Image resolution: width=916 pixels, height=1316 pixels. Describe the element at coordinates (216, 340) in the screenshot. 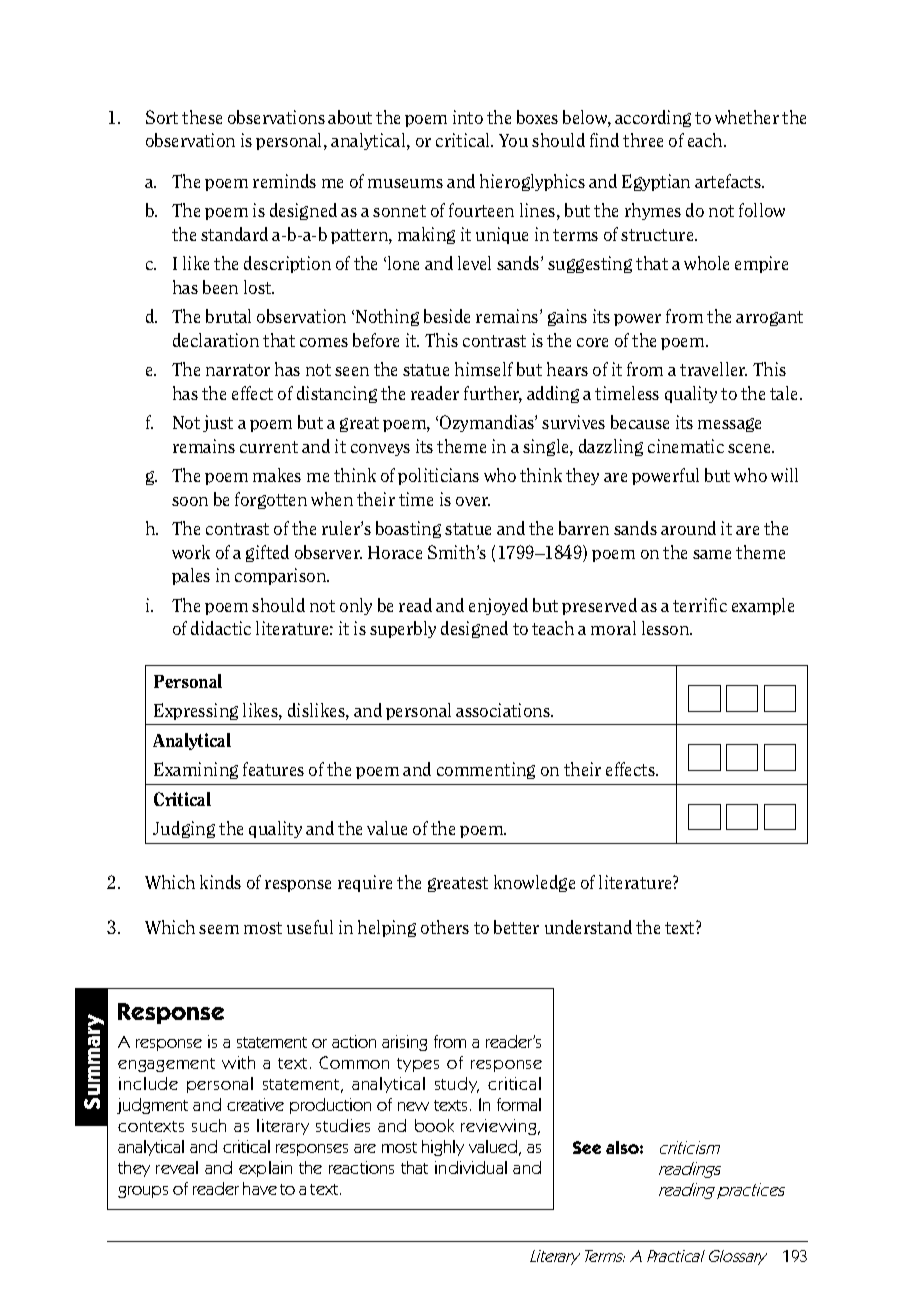

I see `declaration` at that location.
